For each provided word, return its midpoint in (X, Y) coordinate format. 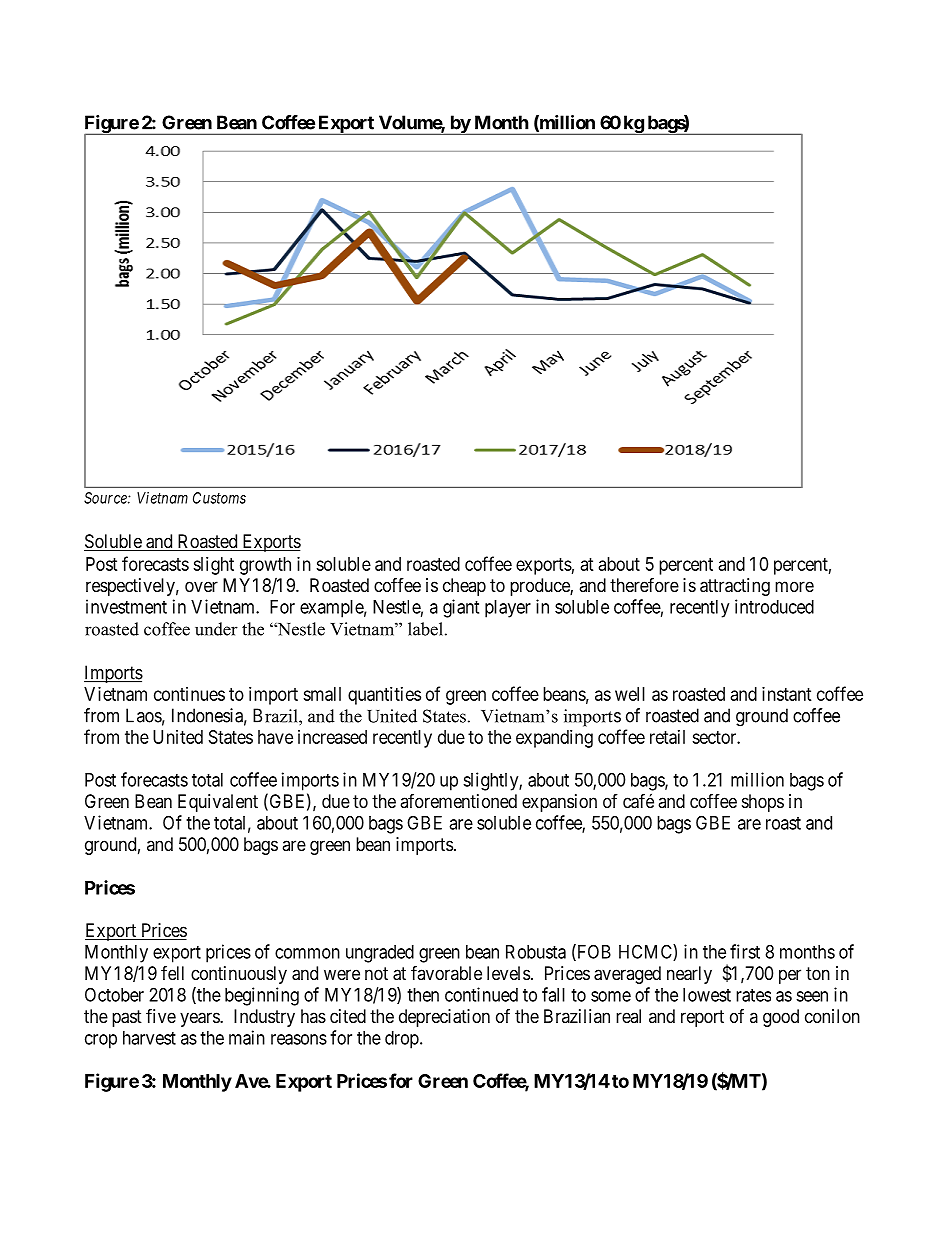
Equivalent (218, 803)
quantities (384, 696)
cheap (464, 587)
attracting (735, 587)
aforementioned (458, 801)
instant (787, 694)
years (200, 1019)
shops (763, 803)
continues (189, 694)
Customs (219, 498)
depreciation (444, 1018)
